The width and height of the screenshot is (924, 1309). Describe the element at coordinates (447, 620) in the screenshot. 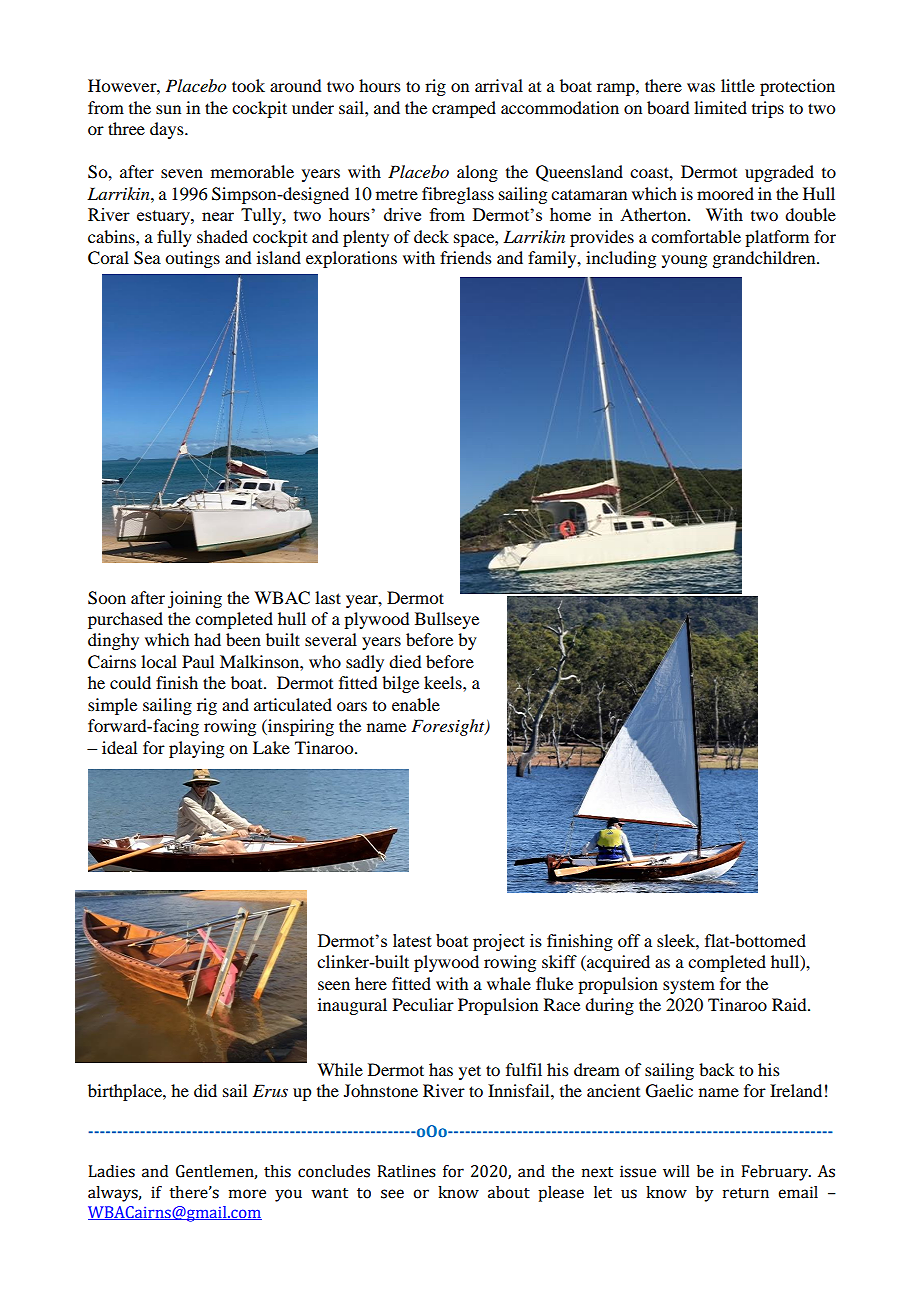

I see `Bullseye` at that location.
